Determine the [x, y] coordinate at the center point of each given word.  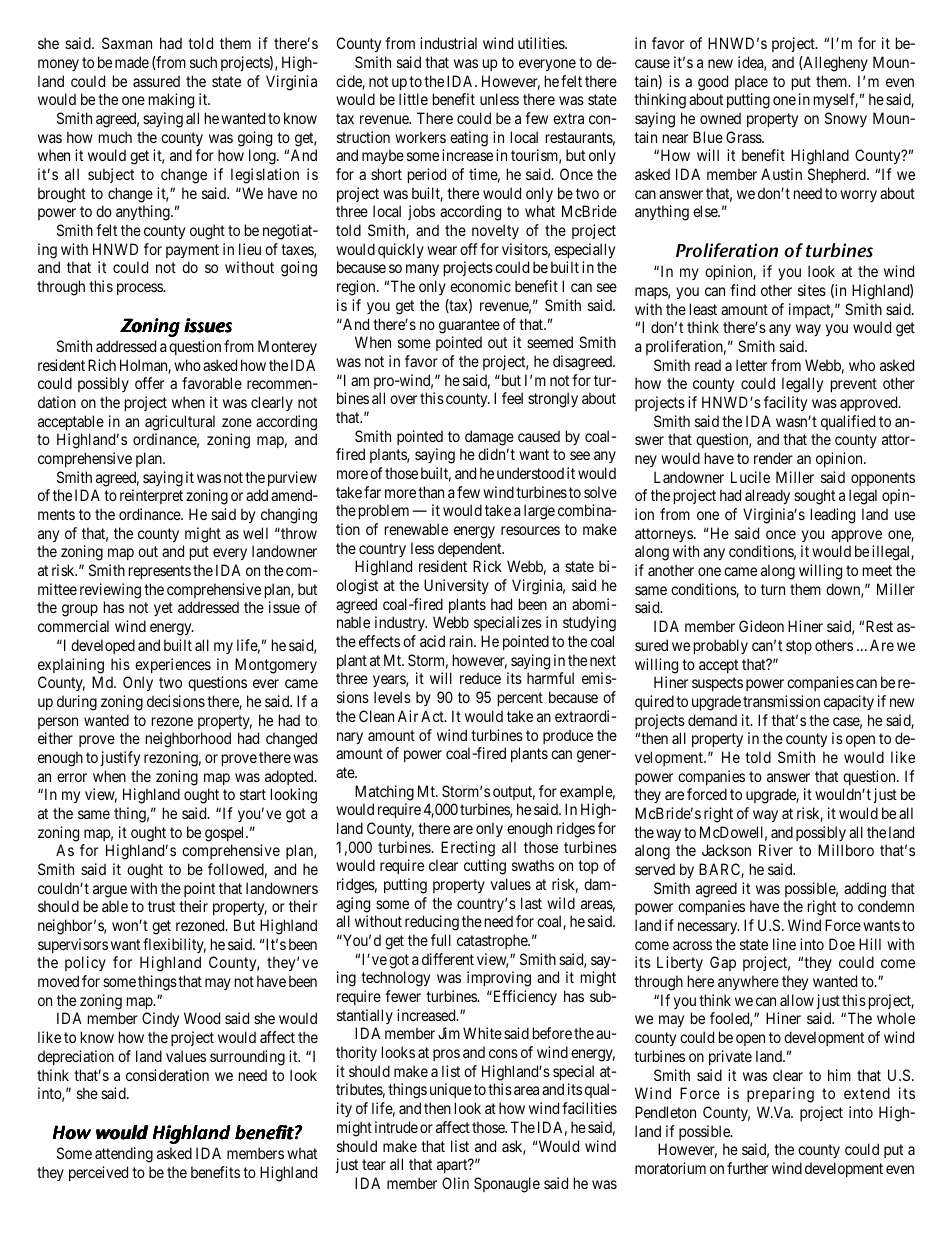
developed [103, 646]
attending [124, 1155]
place [751, 82]
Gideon [761, 626]
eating [469, 139]
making [171, 101]
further [747, 1168]
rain [462, 641]
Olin [455, 1183]
